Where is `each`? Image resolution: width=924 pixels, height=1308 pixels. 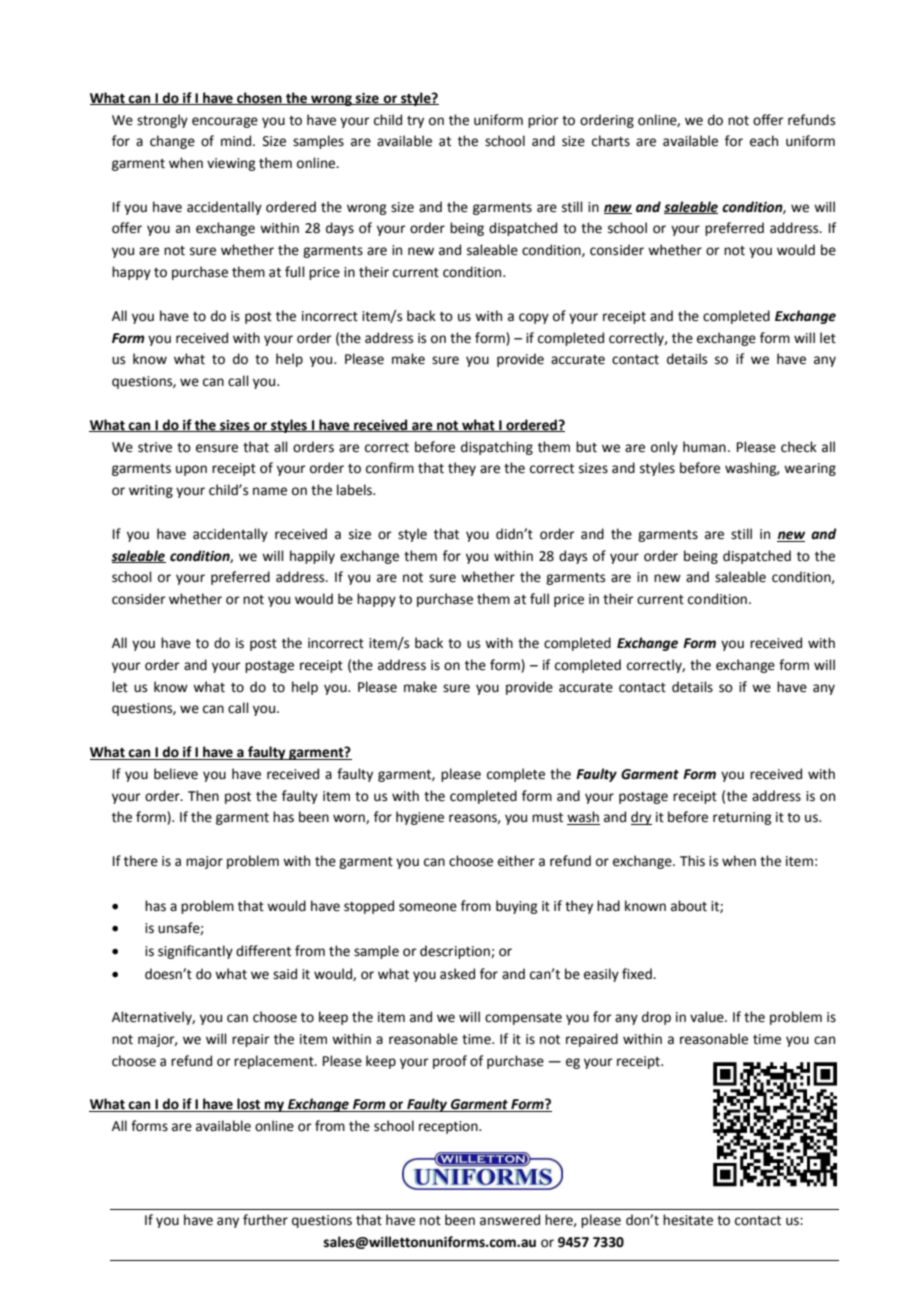
each is located at coordinates (764, 141).
